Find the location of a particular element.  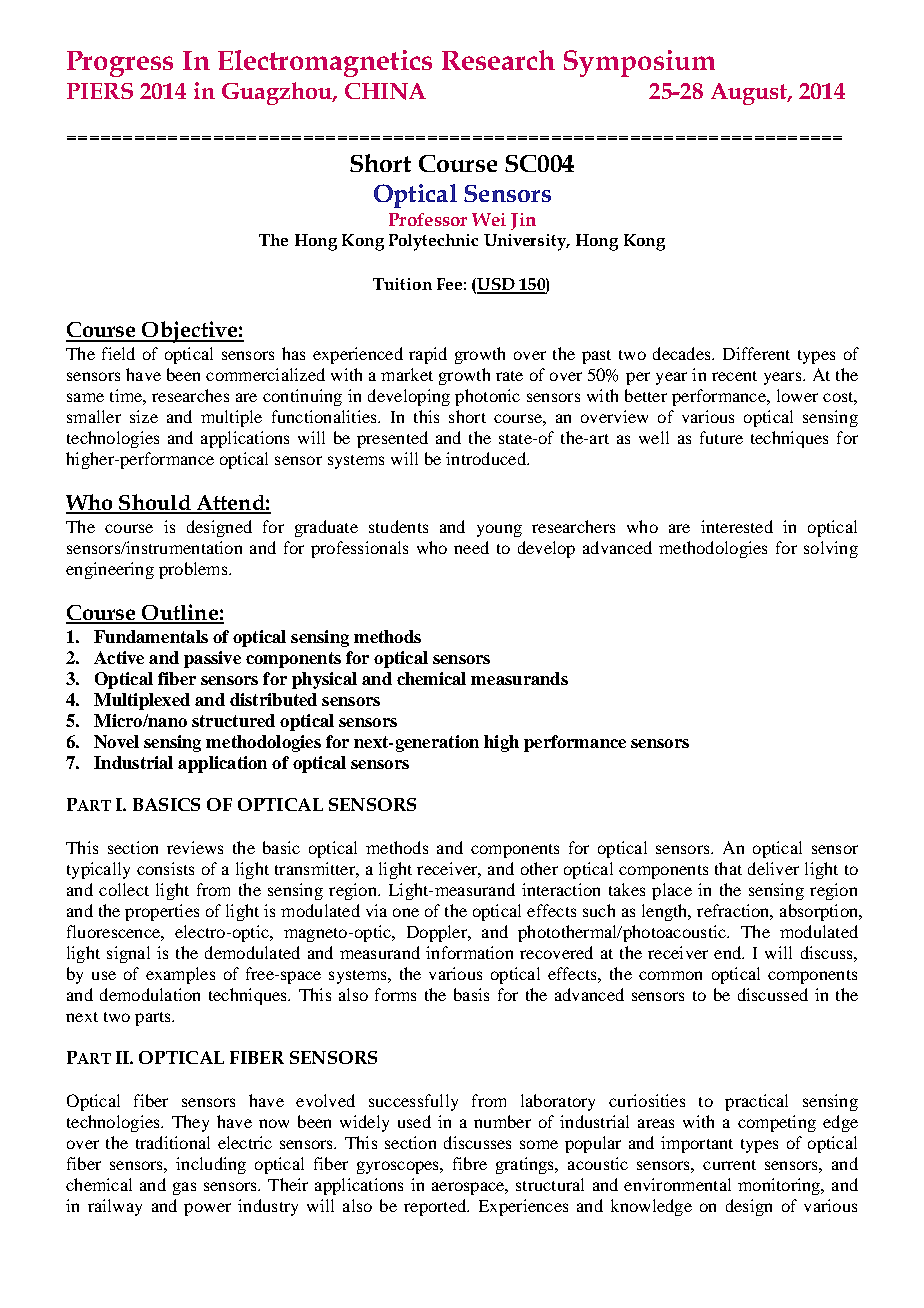

rapid is located at coordinates (428, 355).
